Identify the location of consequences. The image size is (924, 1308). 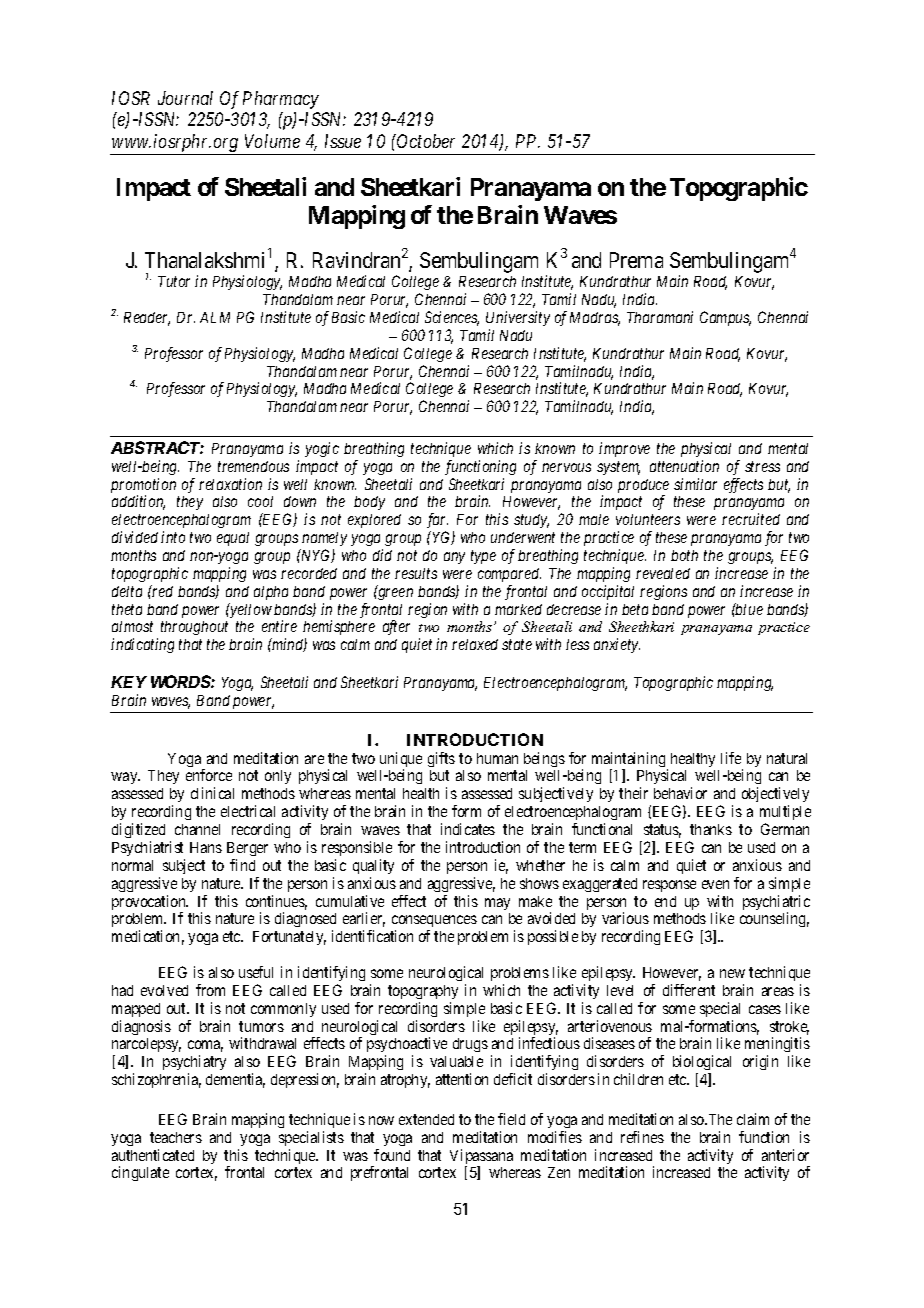
(434, 923).
